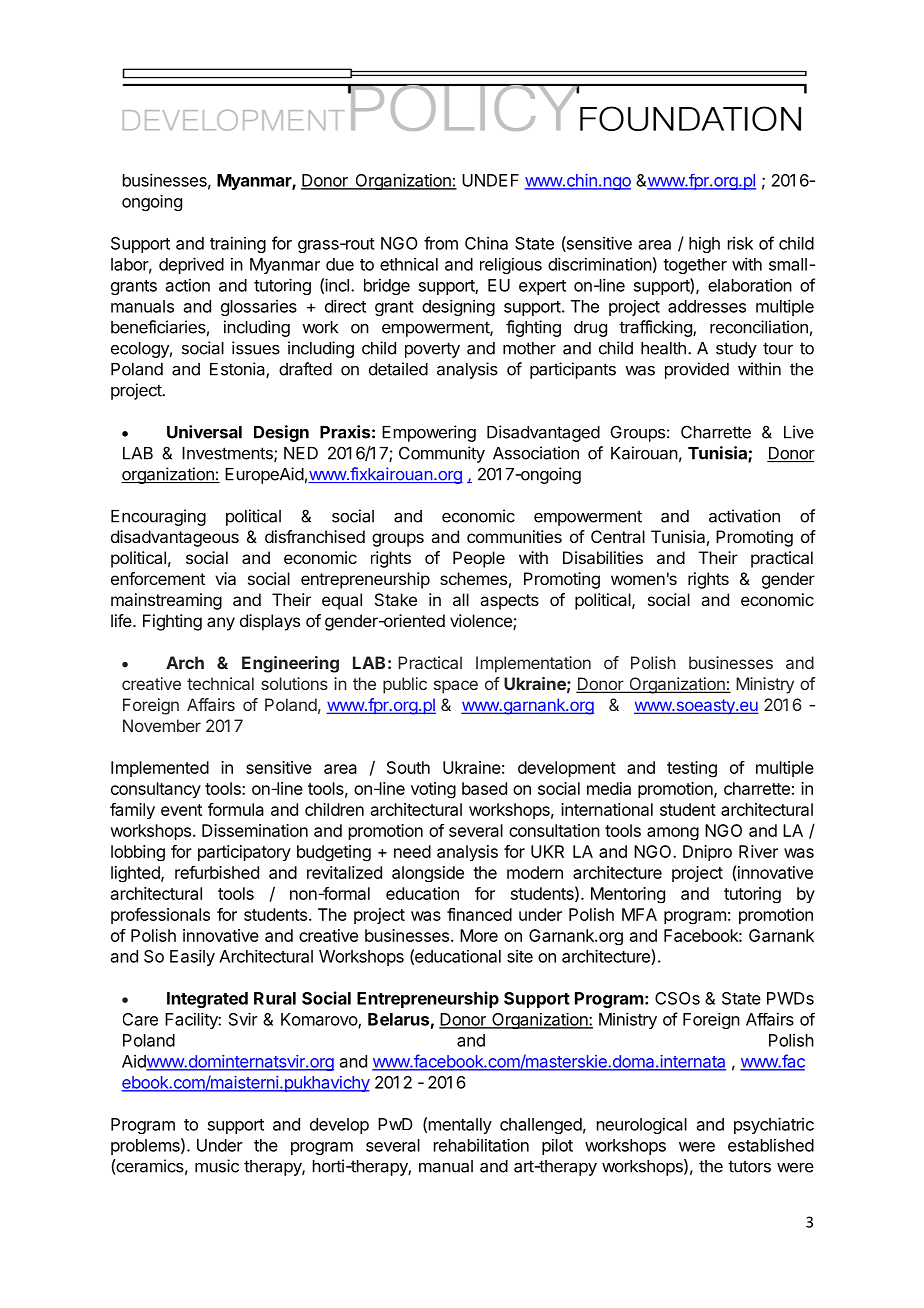  What do you see at coordinates (412, 851) in the image?
I see `need` at bounding box center [412, 851].
